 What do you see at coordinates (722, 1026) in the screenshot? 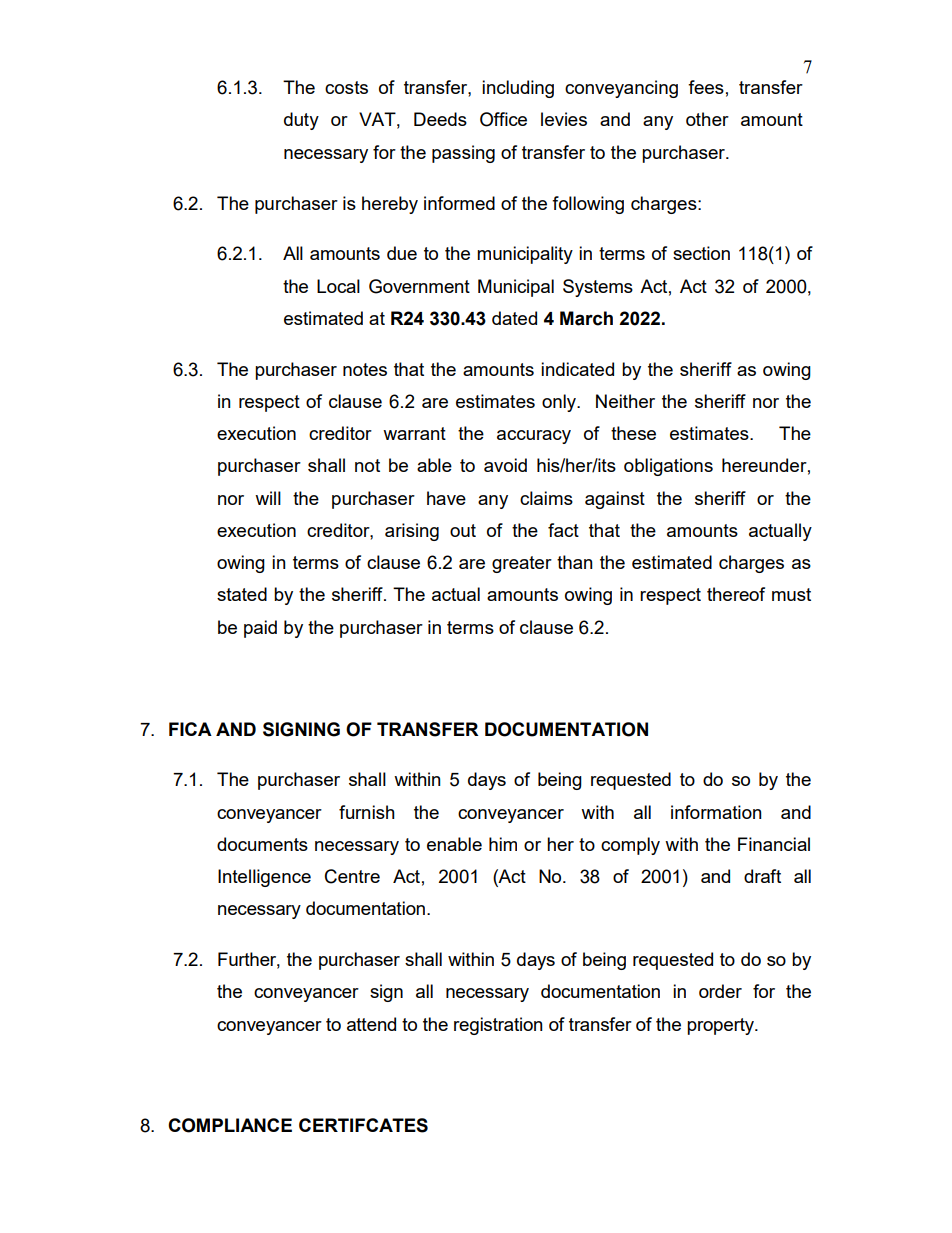
I see `property` at bounding box center [722, 1026].
